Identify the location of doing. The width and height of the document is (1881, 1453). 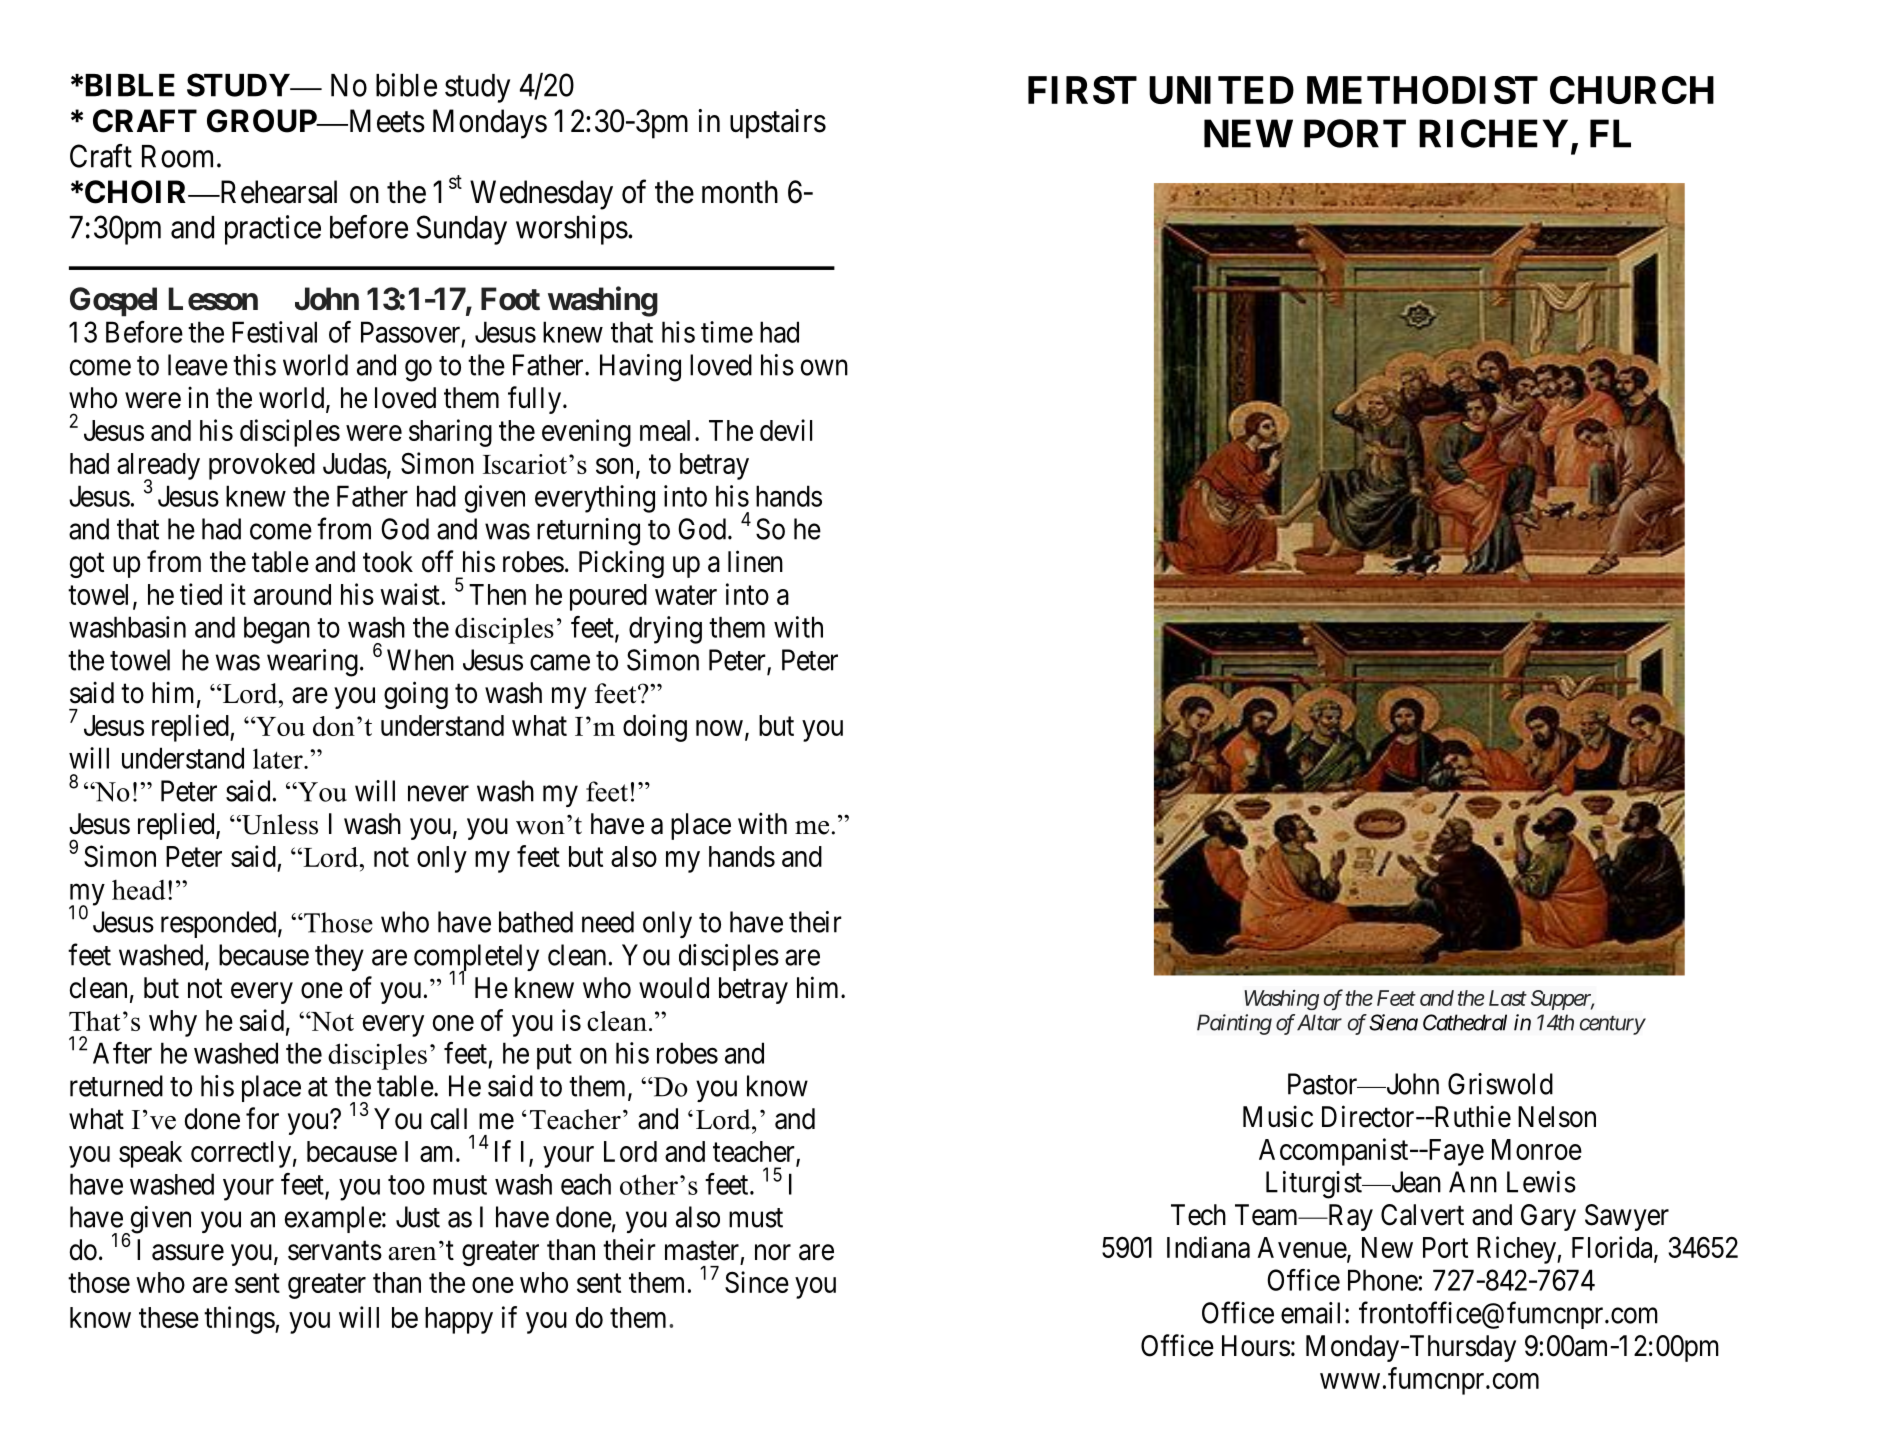
(655, 728).
